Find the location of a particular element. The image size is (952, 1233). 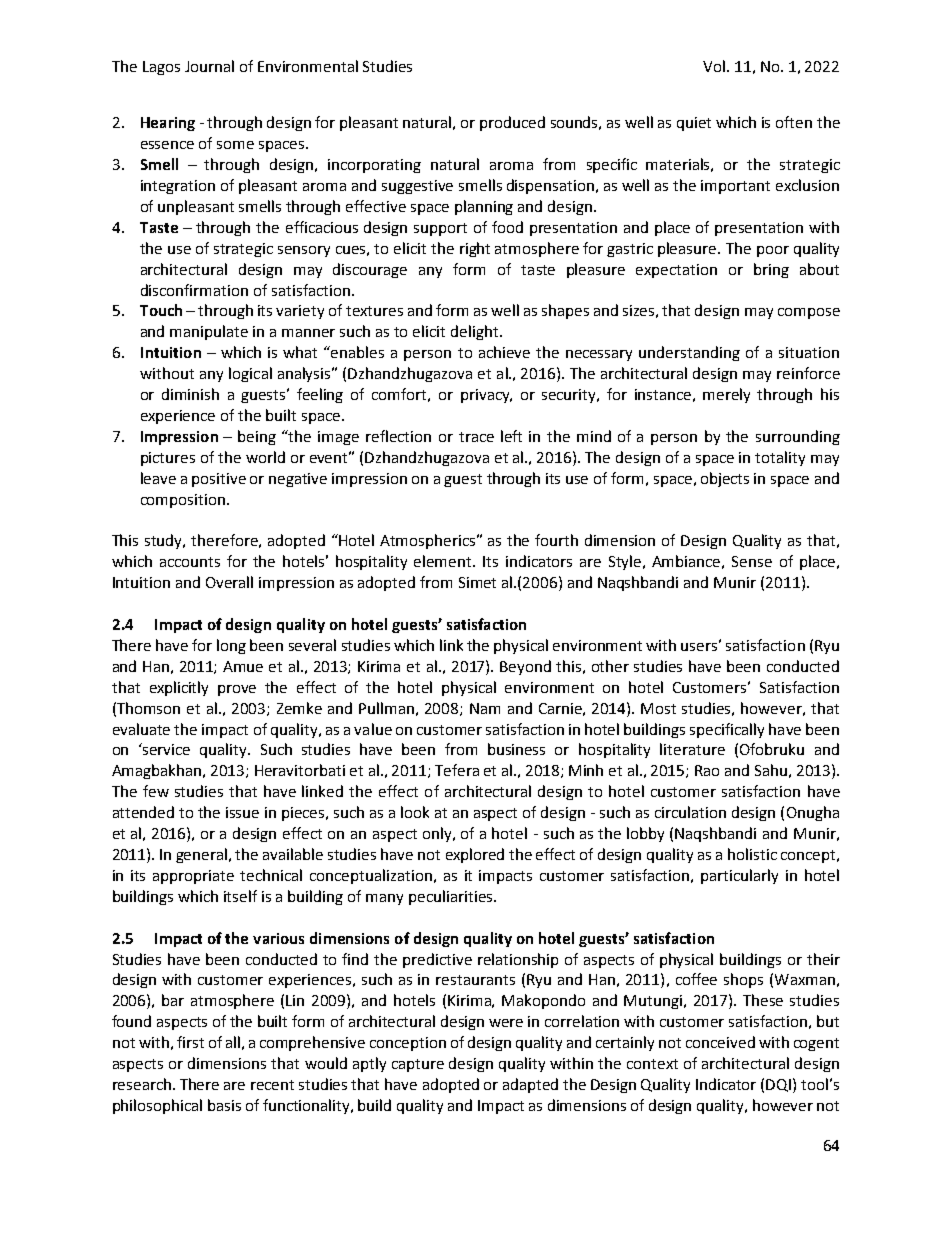

produced is located at coordinates (512, 123).
